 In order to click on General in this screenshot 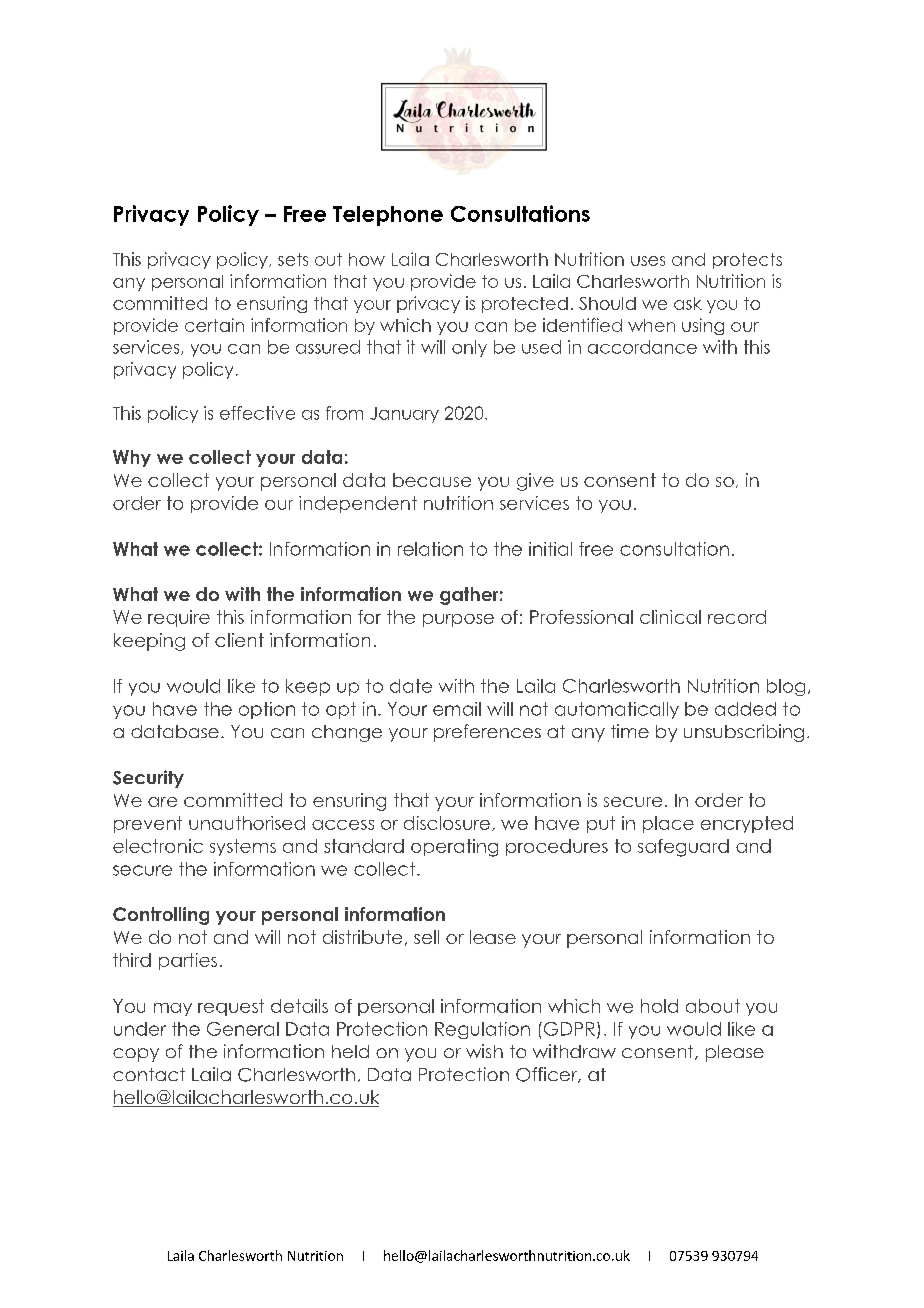, I will do `click(243, 1029)`.
